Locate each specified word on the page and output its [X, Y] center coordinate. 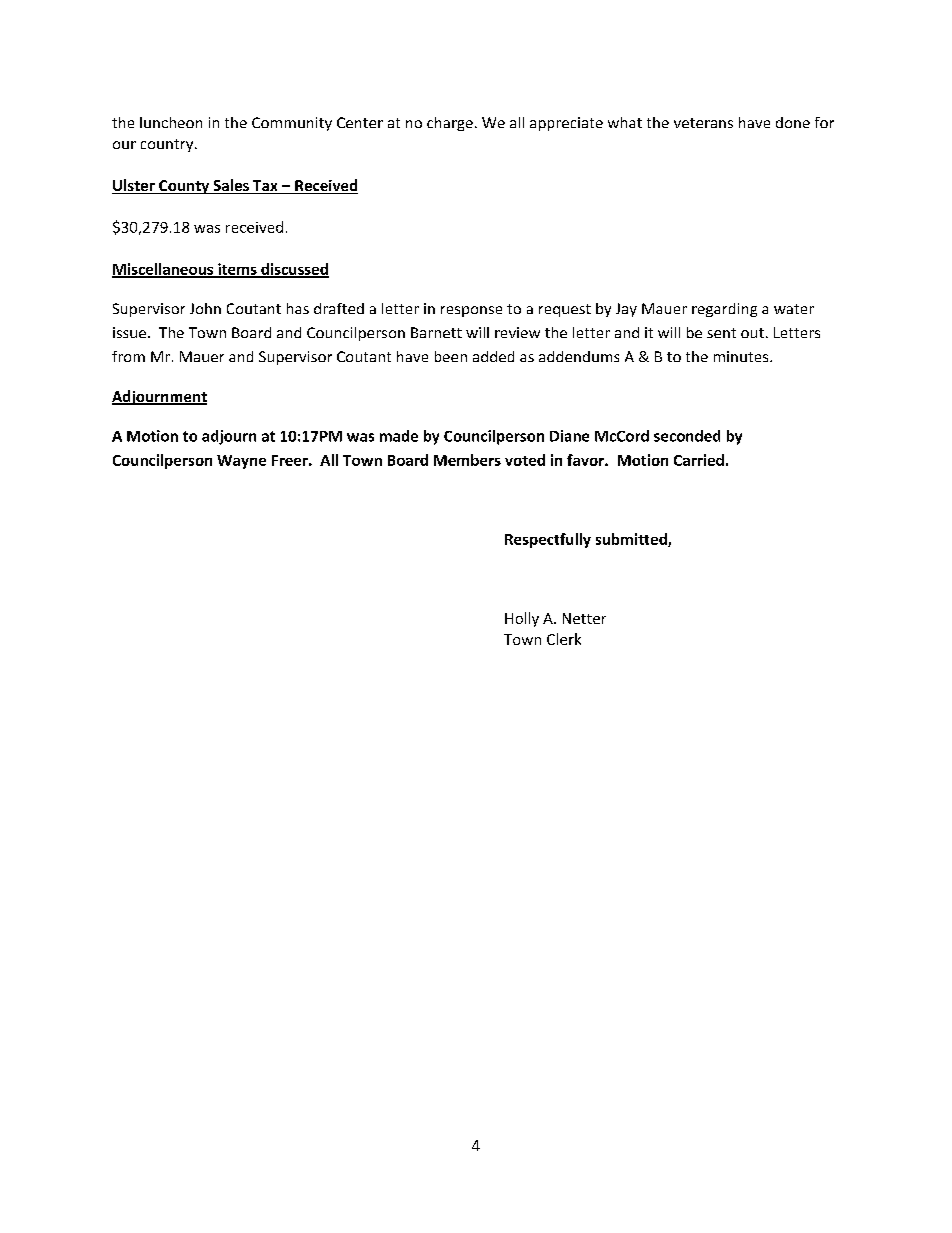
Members [467, 460]
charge [450, 124]
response [471, 311]
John [205, 308]
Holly [522, 619]
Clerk [564, 639]
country [168, 145]
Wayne [241, 462]
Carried [699, 460]
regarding [724, 310]
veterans [703, 123]
